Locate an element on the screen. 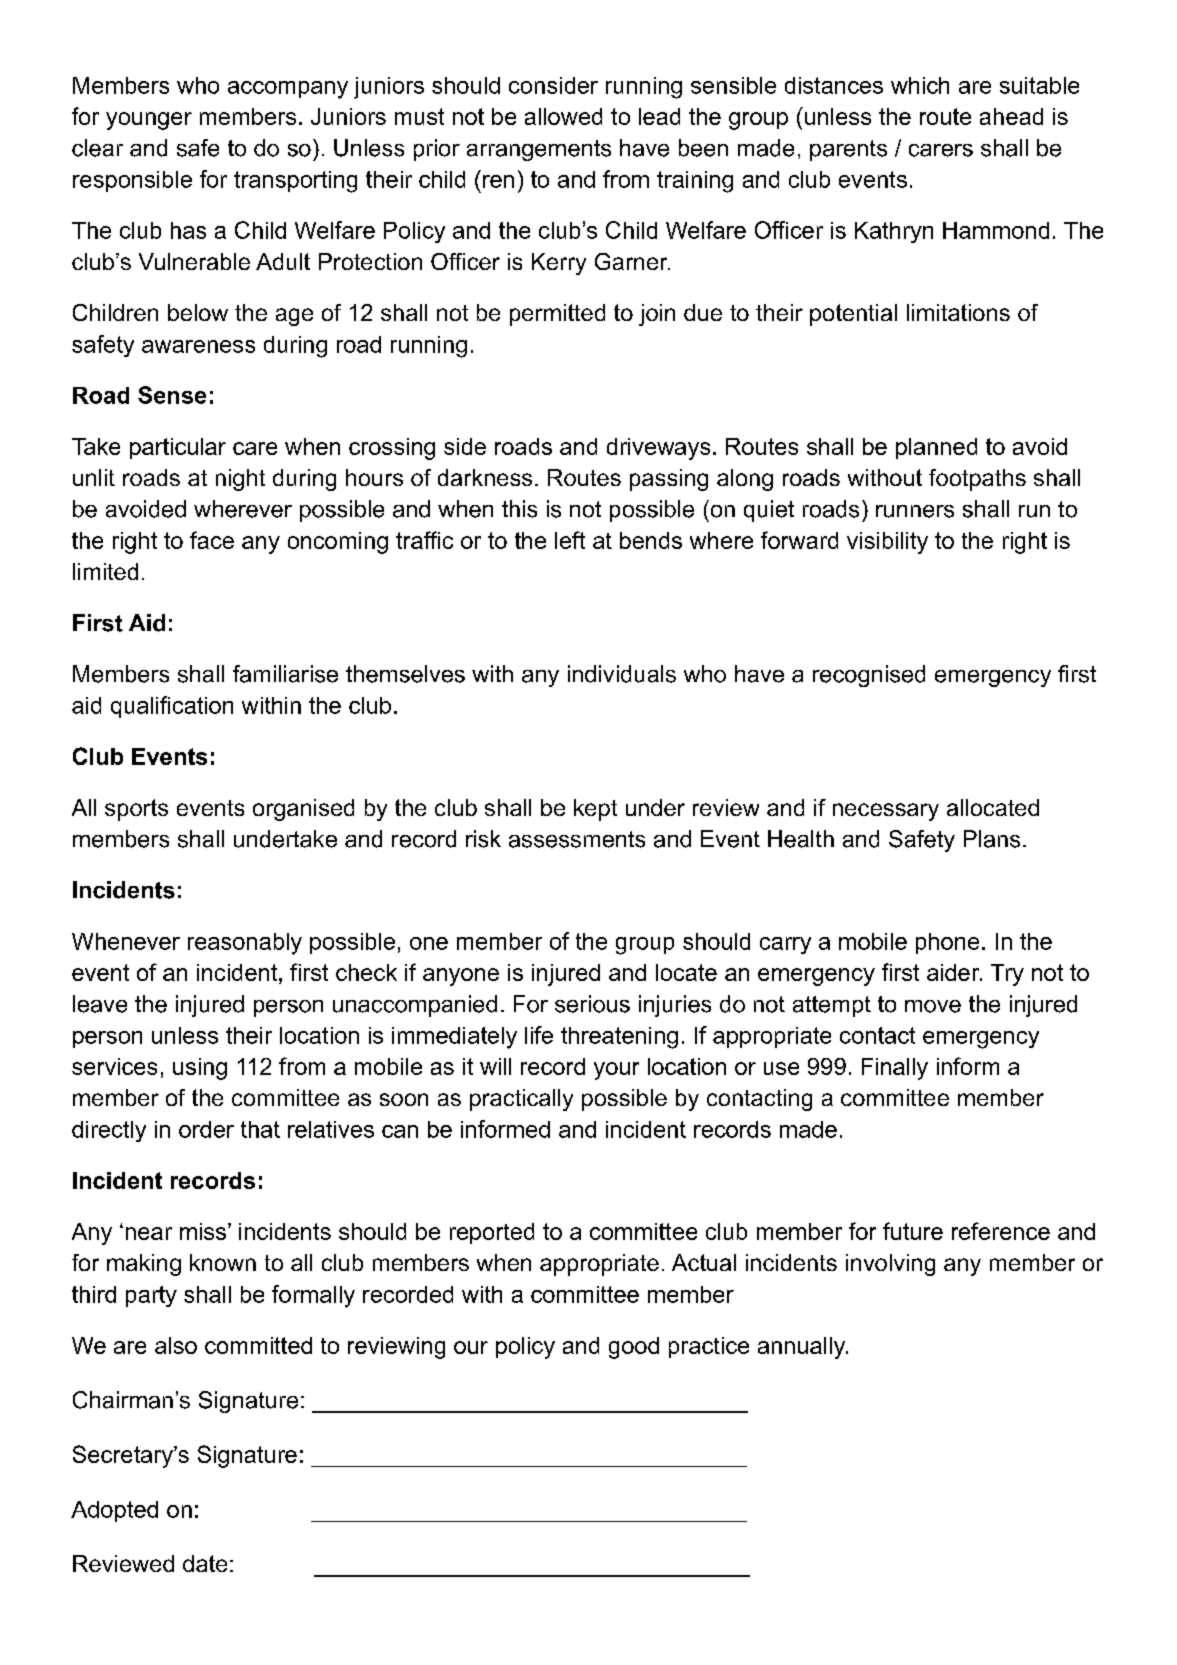 Image resolution: width=1177 pixels, height=1665 pixels. using is located at coordinates (200, 1069).
